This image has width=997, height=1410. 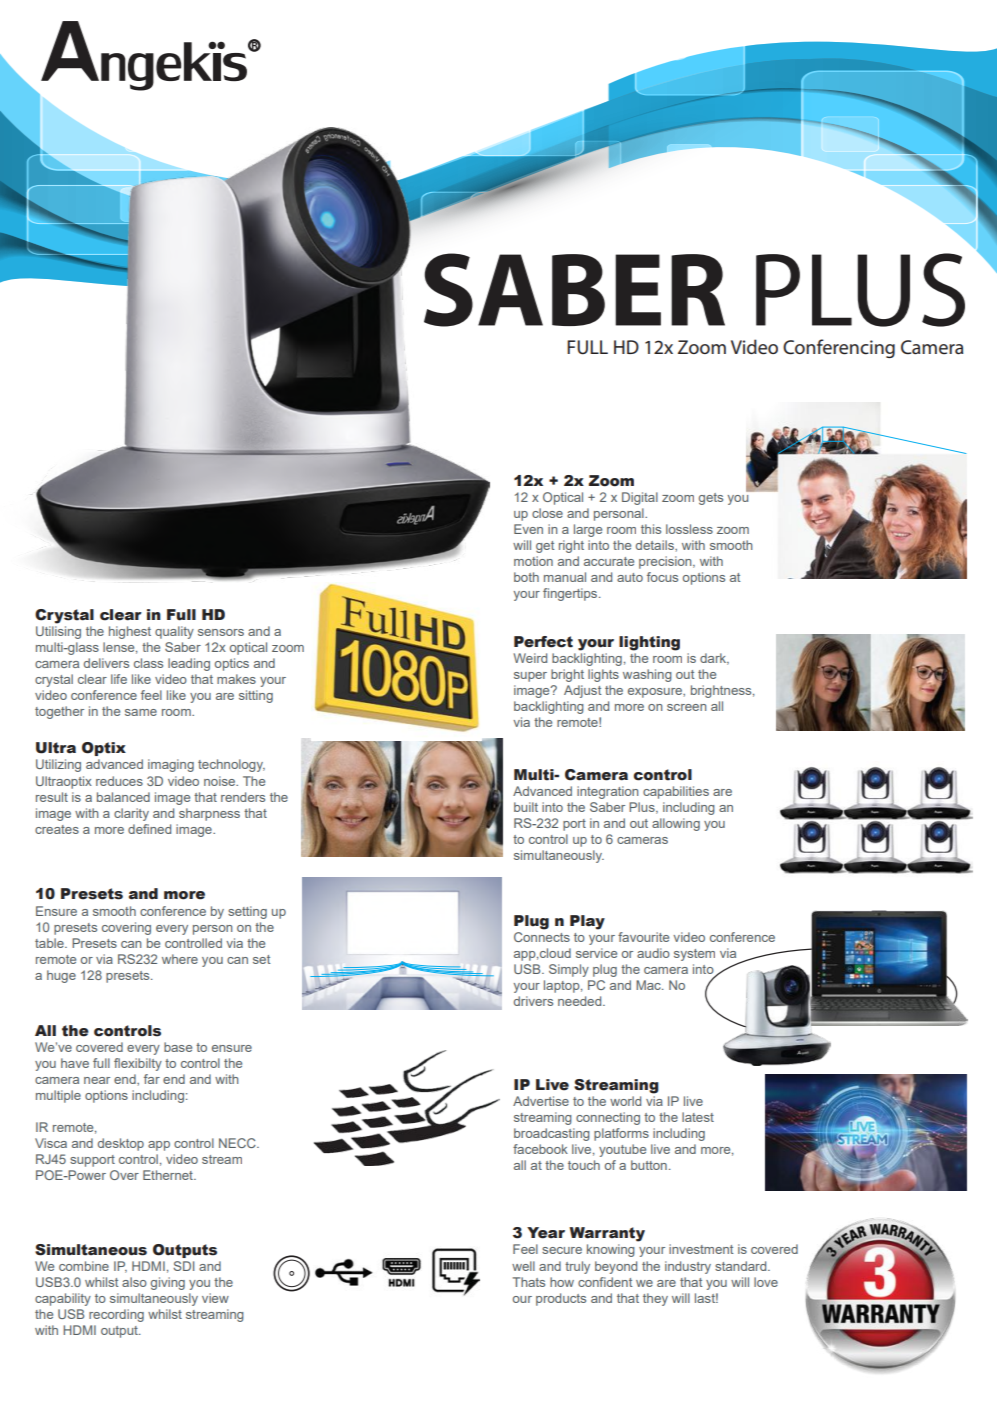 I want to click on defined, so click(x=149, y=829).
